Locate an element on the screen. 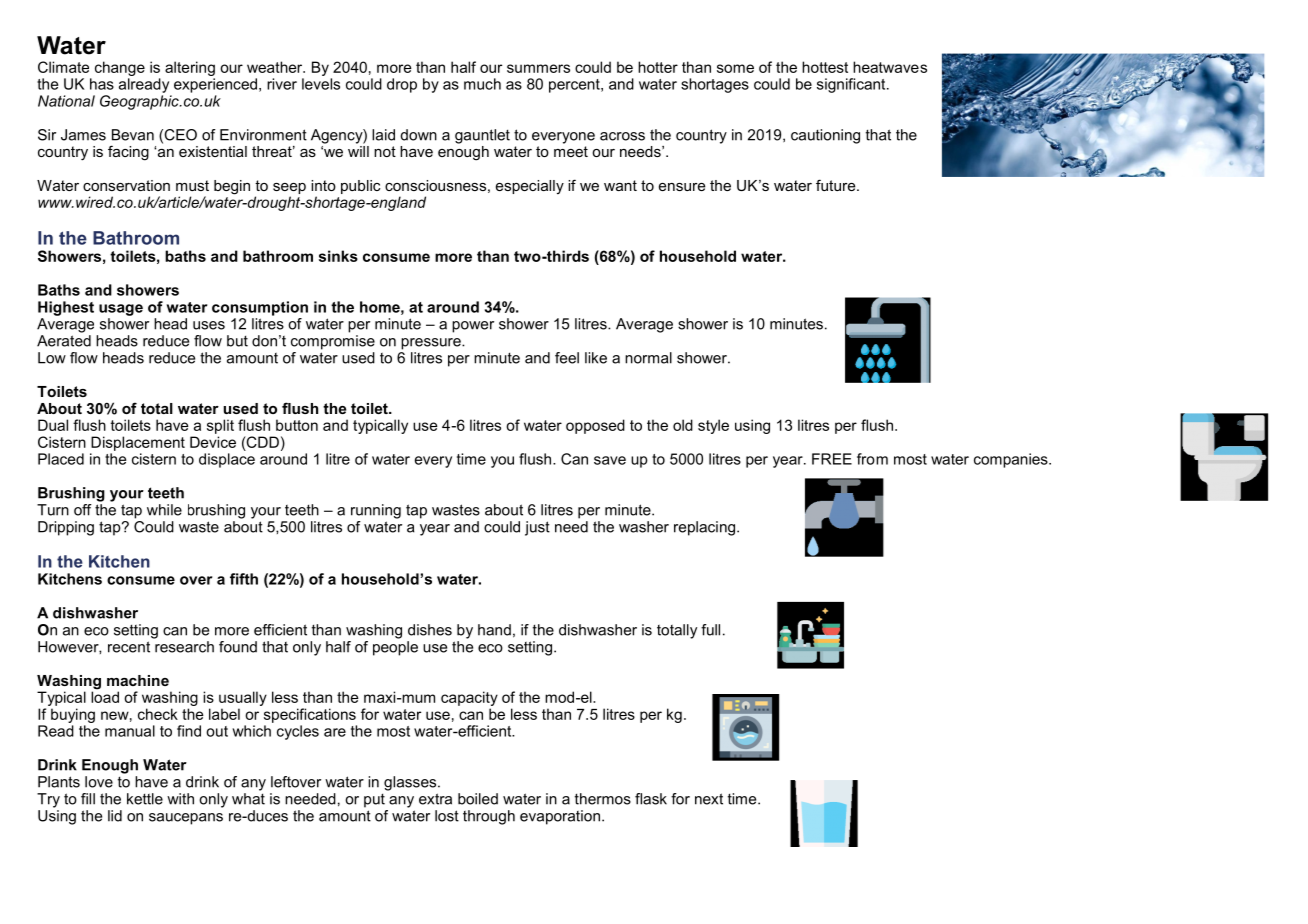 The height and width of the screenshot is (924, 1308). future is located at coordinates (837, 185).
